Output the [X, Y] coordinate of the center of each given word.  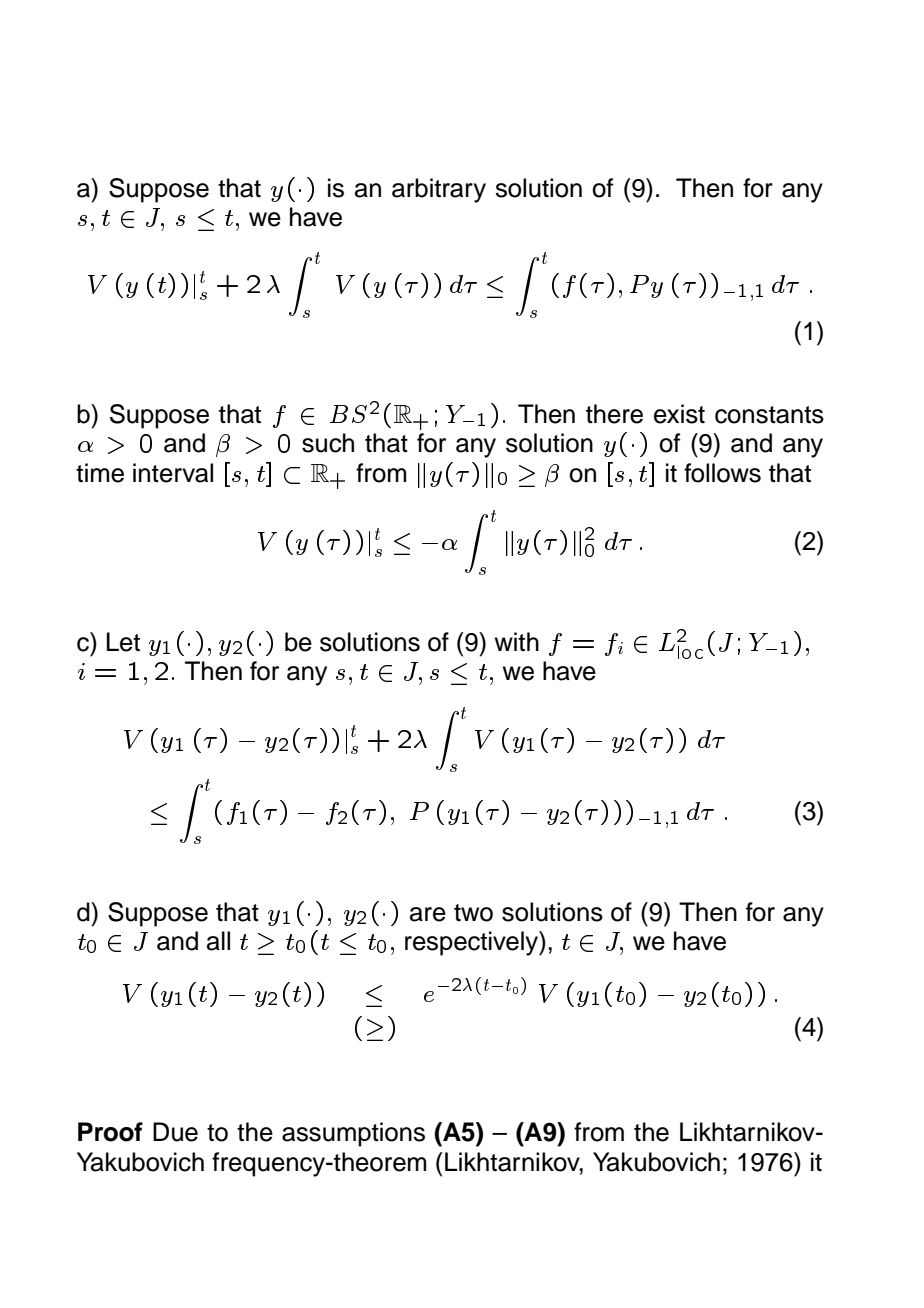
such [328, 443]
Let [123, 642]
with [517, 641]
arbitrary [439, 190]
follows [722, 473]
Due [175, 1132]
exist [679, 414]
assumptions [353, 1134]
